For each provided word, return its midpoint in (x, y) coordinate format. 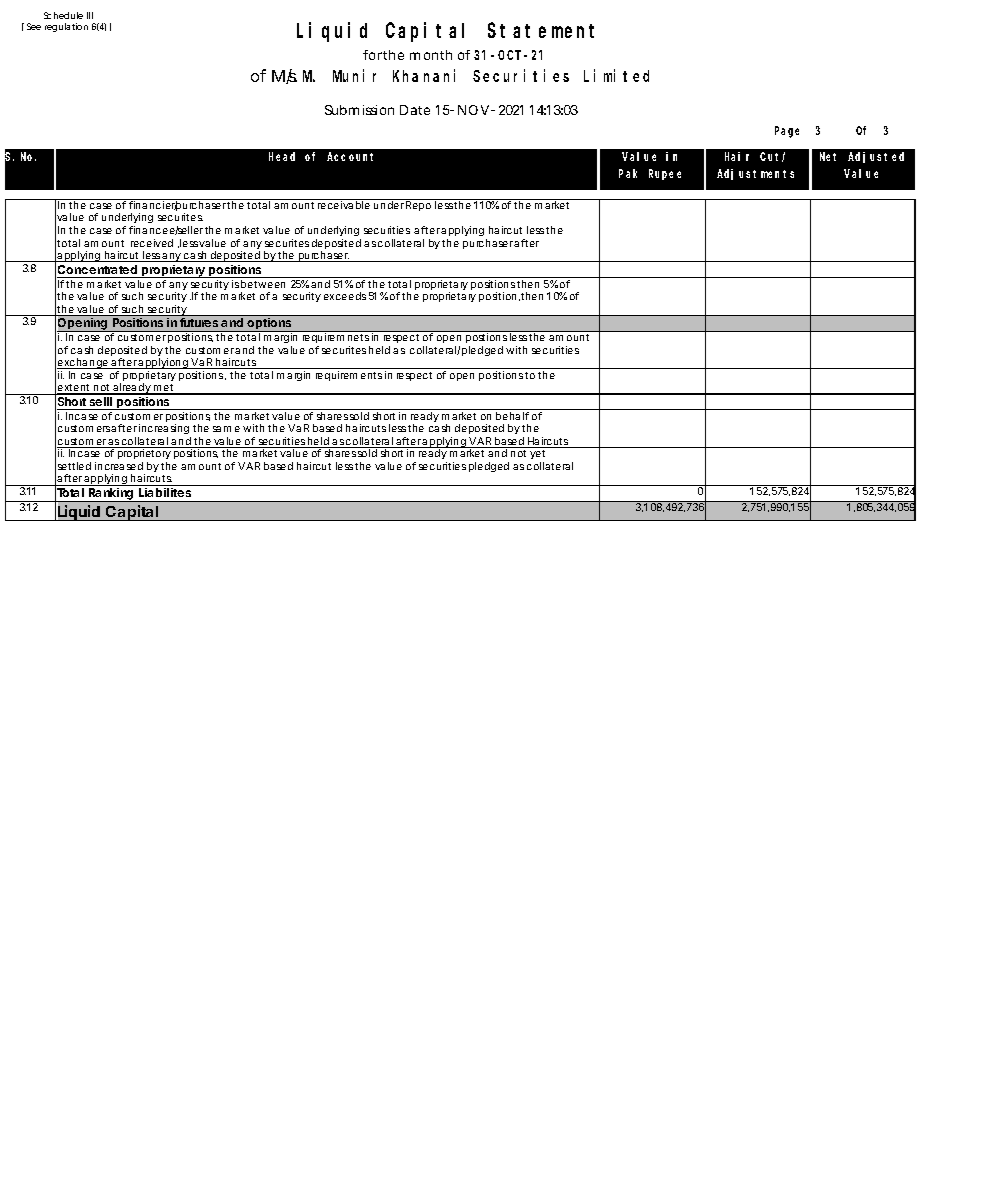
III (90, 15)
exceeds (345, 296)
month (431, 55)
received (152, 243)
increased (119, 466)
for (373, 55)
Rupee (665, 174)
